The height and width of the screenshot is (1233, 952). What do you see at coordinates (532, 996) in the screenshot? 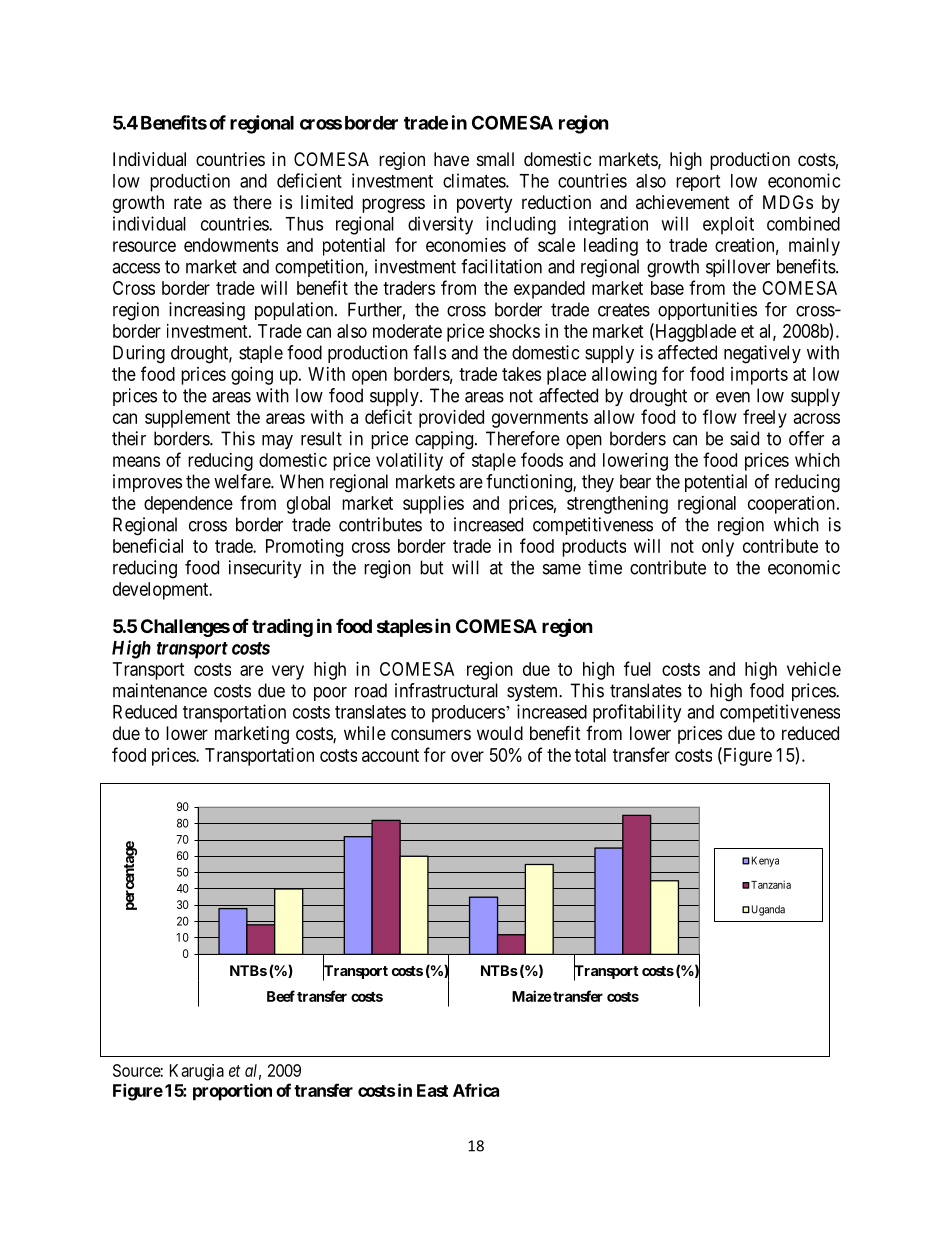
I see `Maize` at bounding box center [532, 996].
